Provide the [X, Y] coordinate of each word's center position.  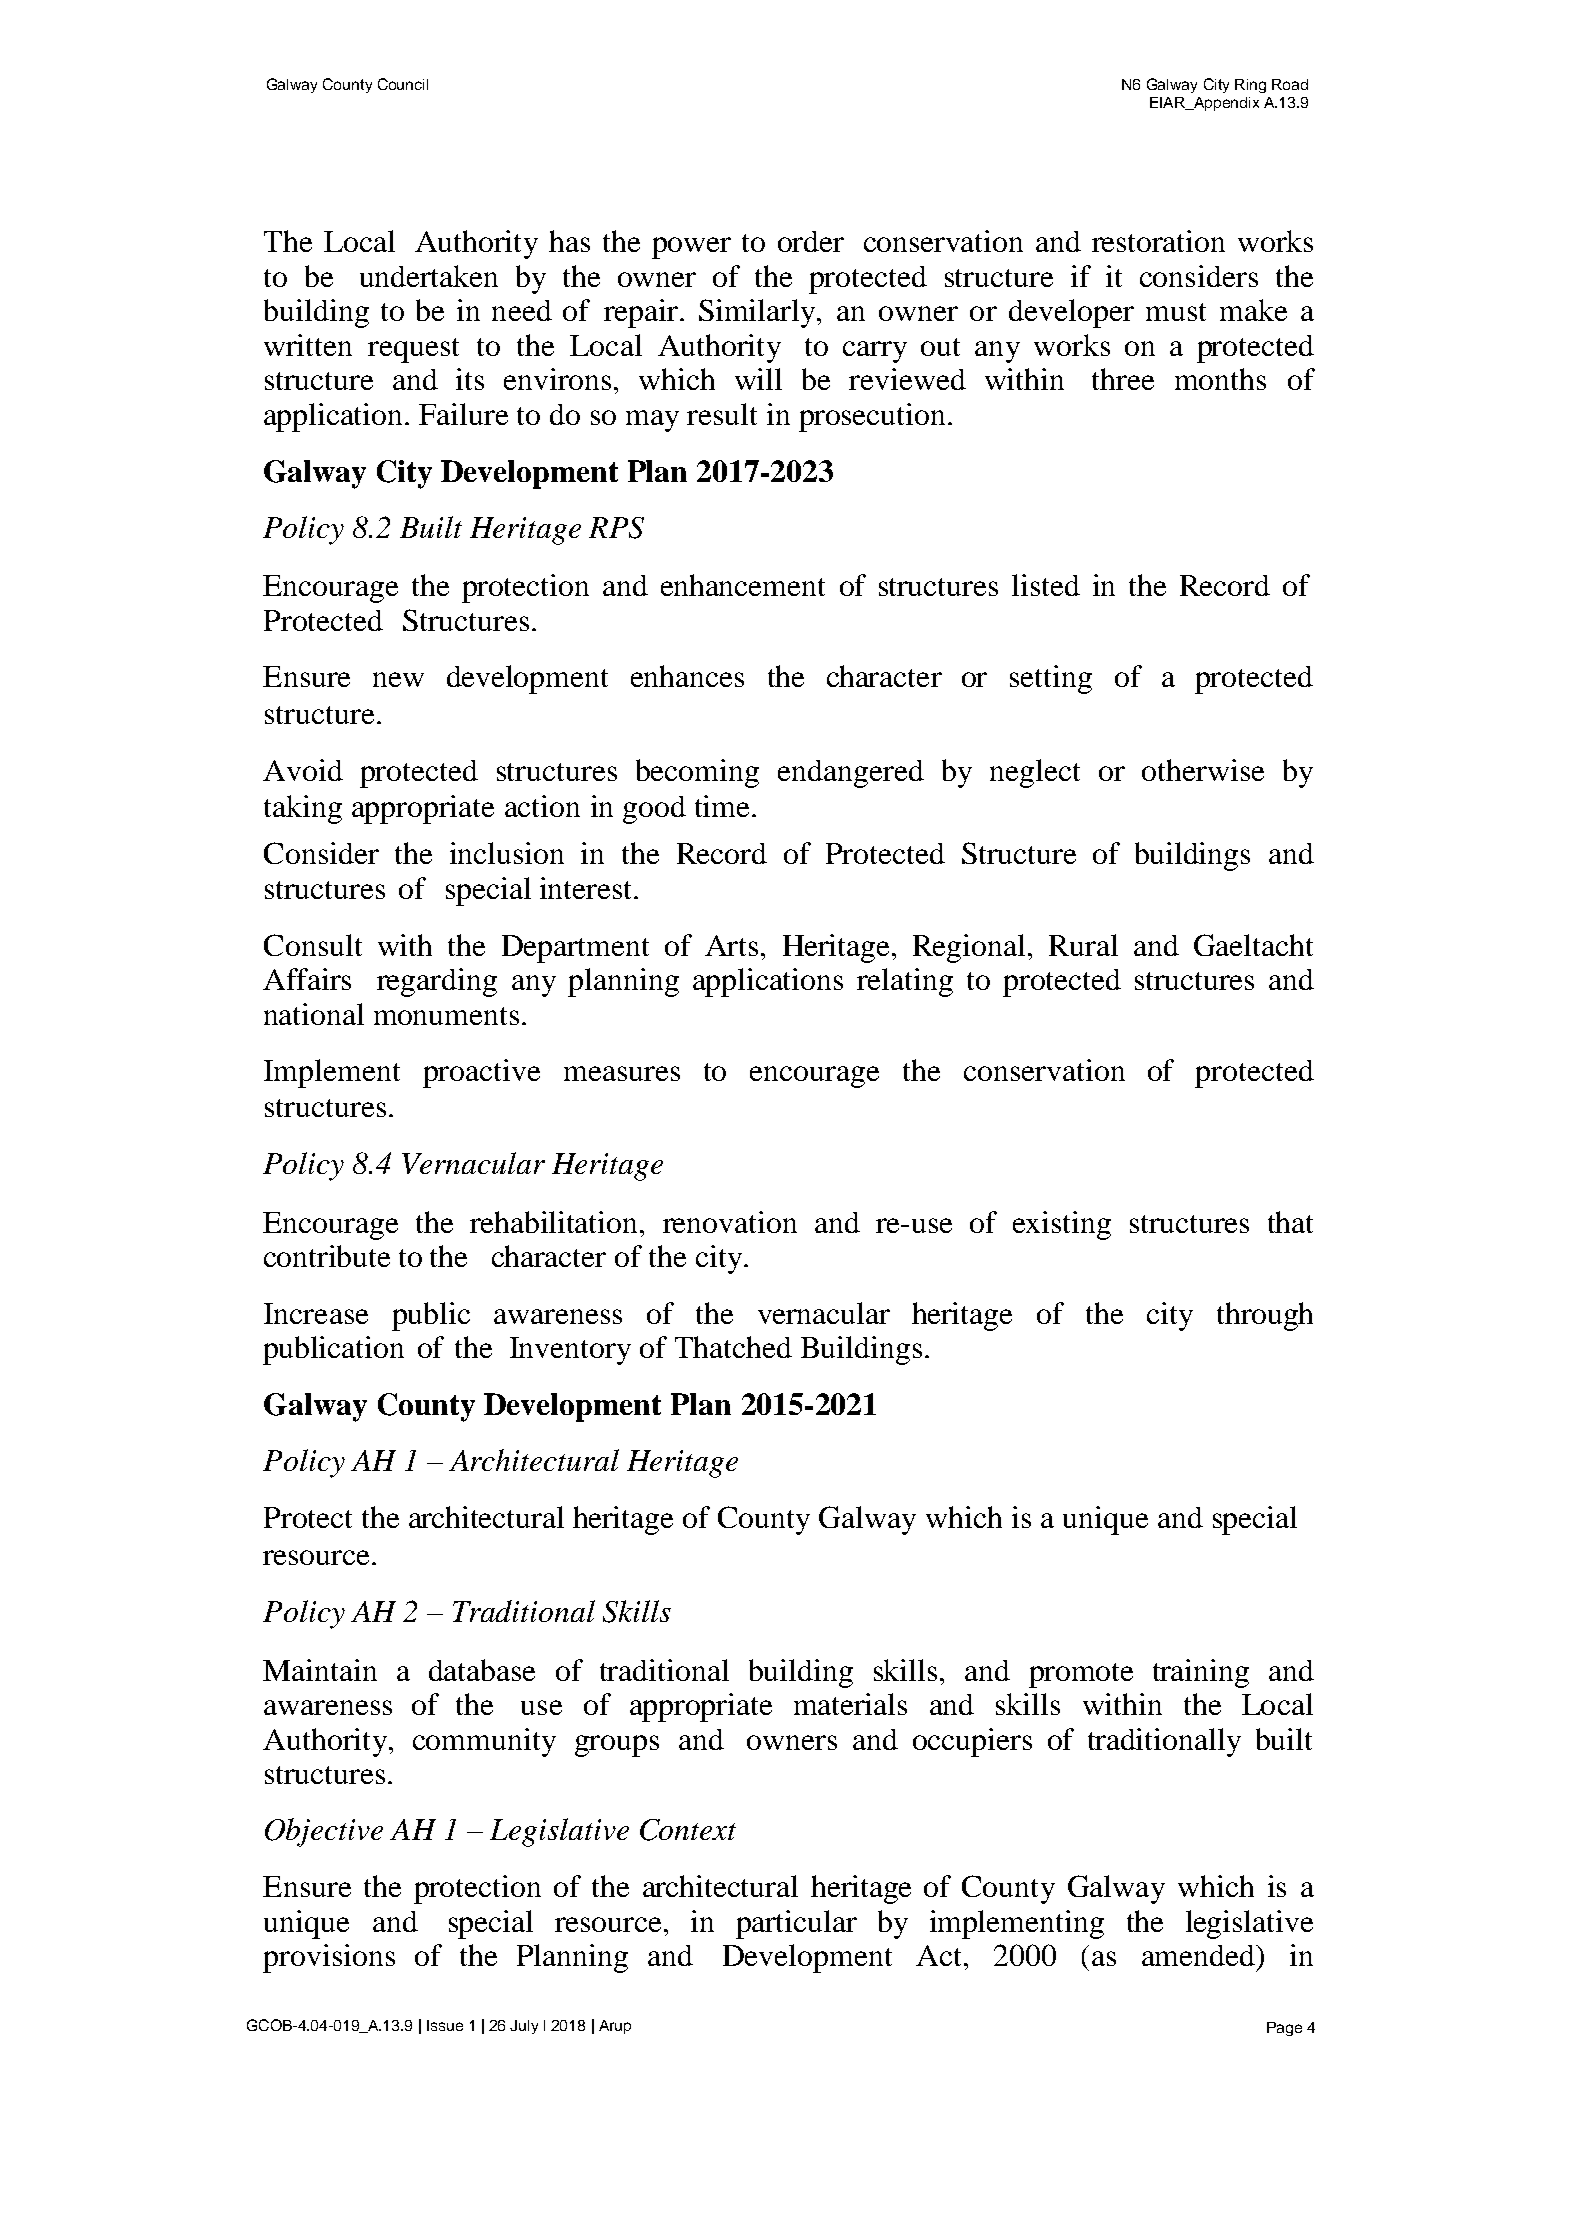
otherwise [1203, 770]
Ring [1250, 86]
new [398, 679]
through [1265, 1316]
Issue [445, 2025]
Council [403, 84]
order [811, 241]
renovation [730, 1222]
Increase [316, 1313]
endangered [851, 774]
